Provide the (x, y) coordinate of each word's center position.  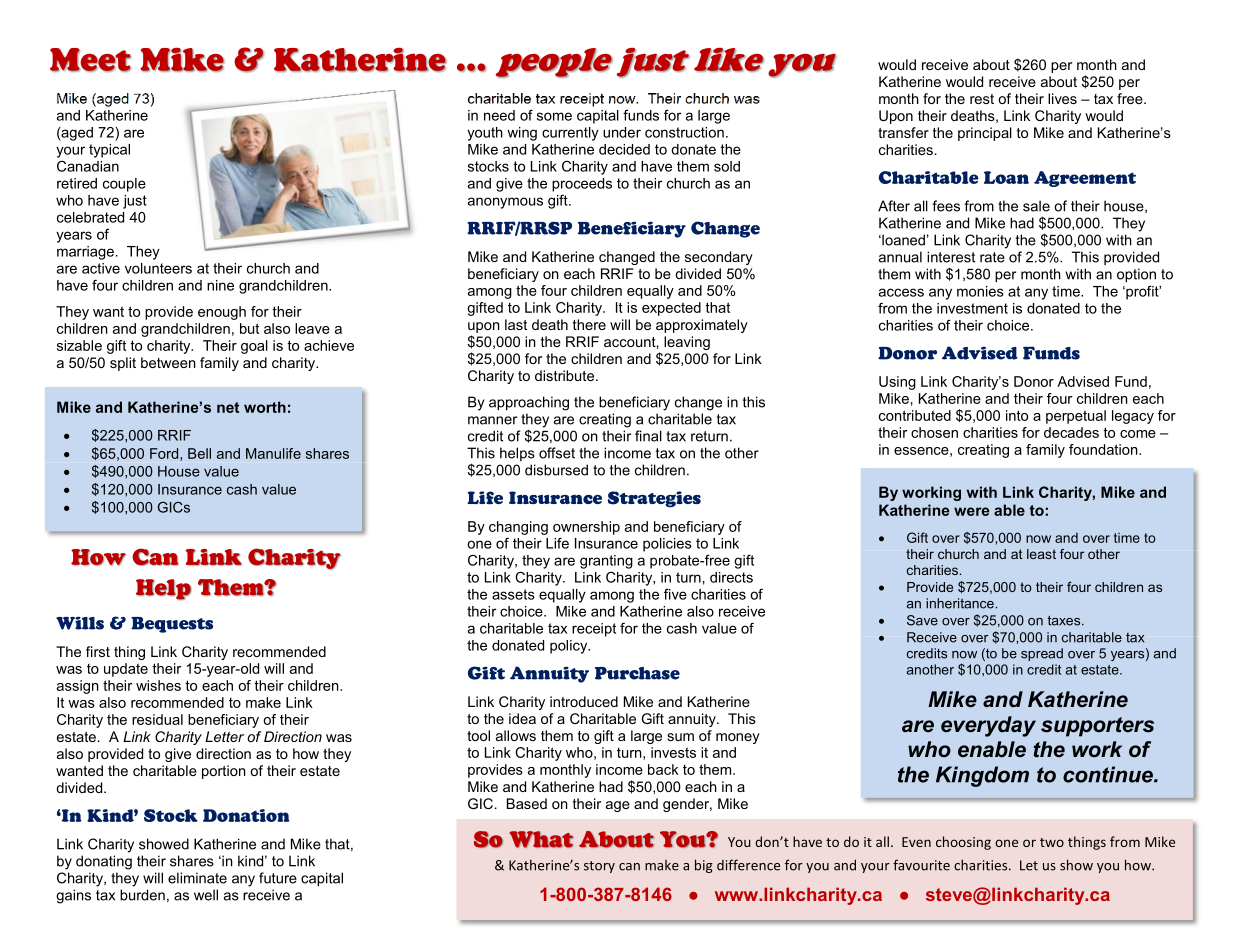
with (982, 492)
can (629, 867)
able (1009, 510)
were (972, 511)
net (228, 407)
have (807, 841)
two (1052, 842)
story (599, 867)
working (931, 493)
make (662, 865)
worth (265, 407)
